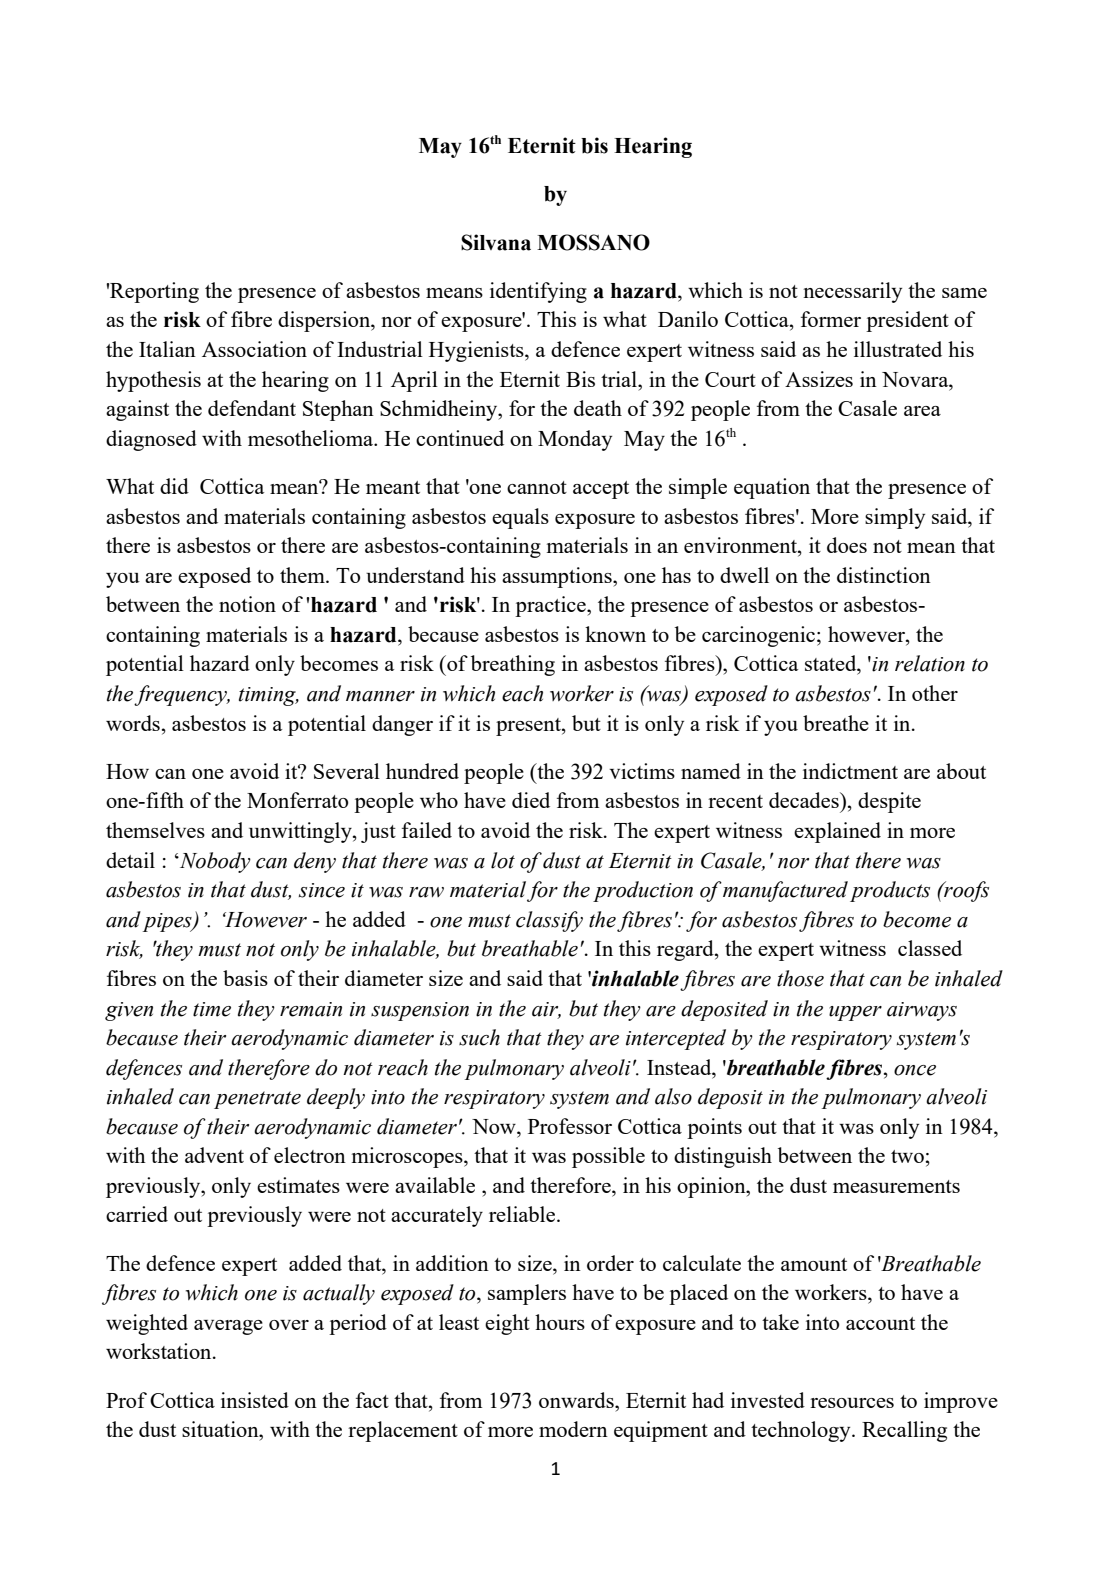 This page has width=1111, height=1571. What do you see at coordinates (255, 1400) in the page?
I see `insisted` at bounding box center [255, 1400].
